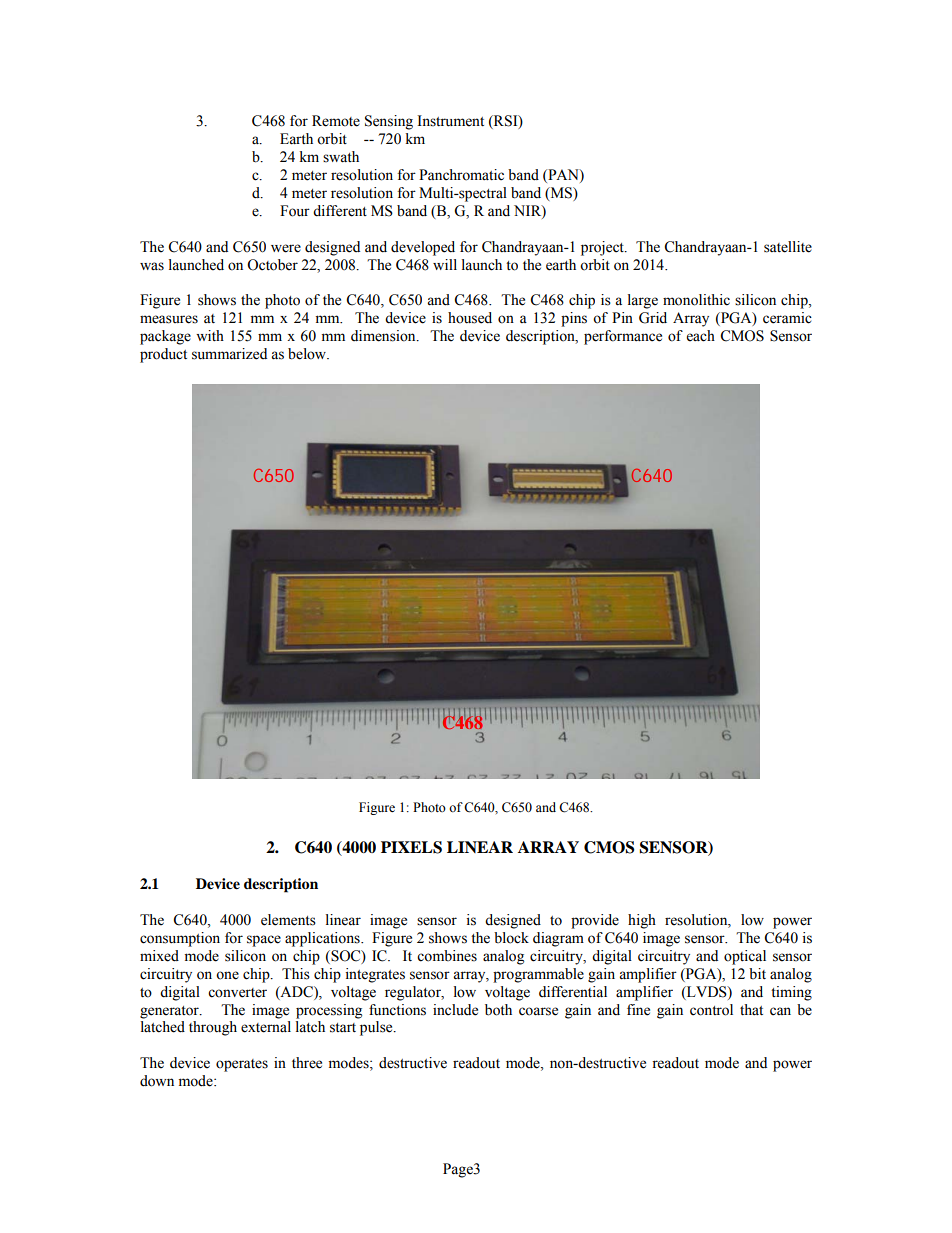 The image size is (952, 1233). What do you see at coordinates (229, 354) in the document?
I see `summarized` at bounding box center [229, 354].
